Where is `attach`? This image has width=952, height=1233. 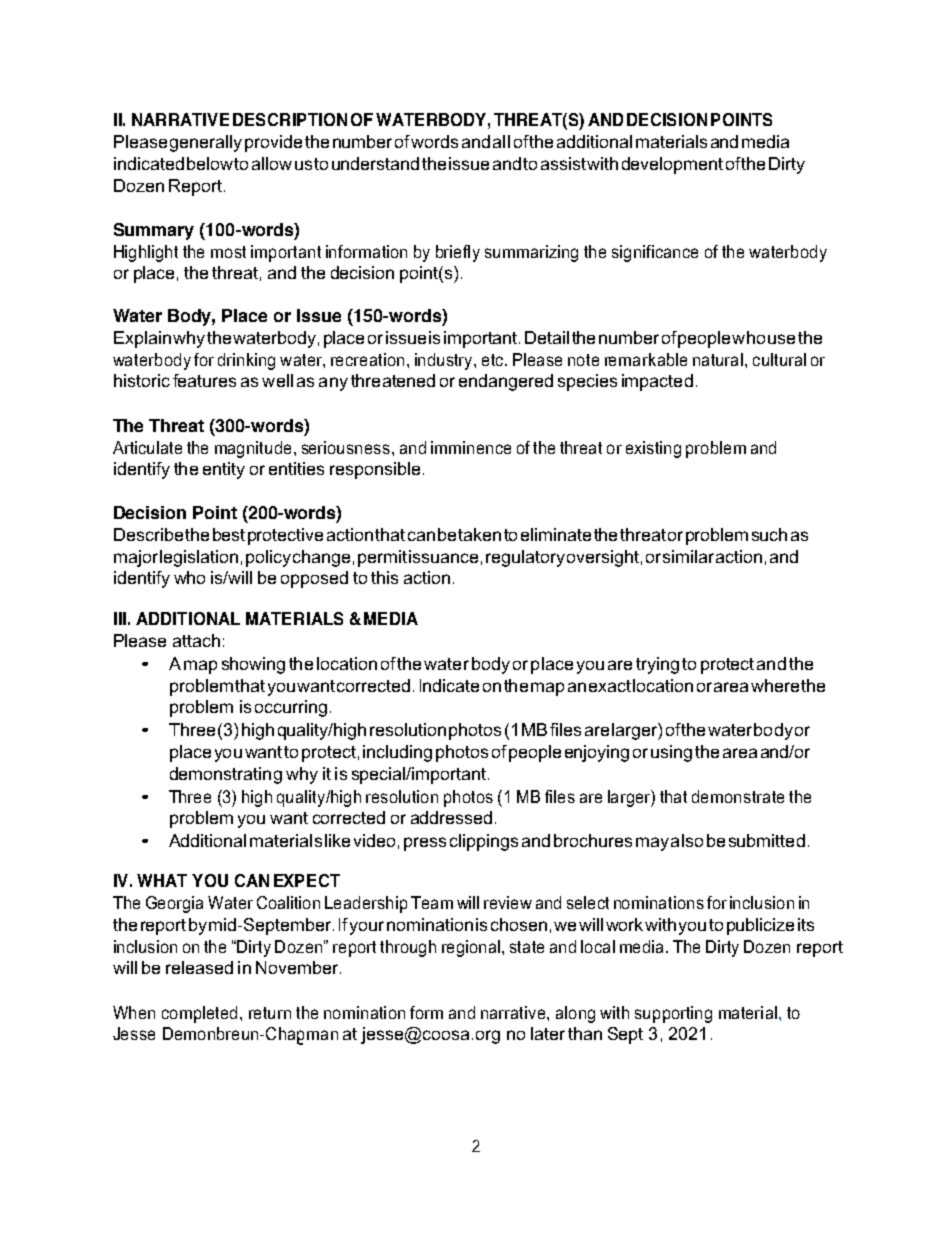 attach is located at coordinates (196, 640).
